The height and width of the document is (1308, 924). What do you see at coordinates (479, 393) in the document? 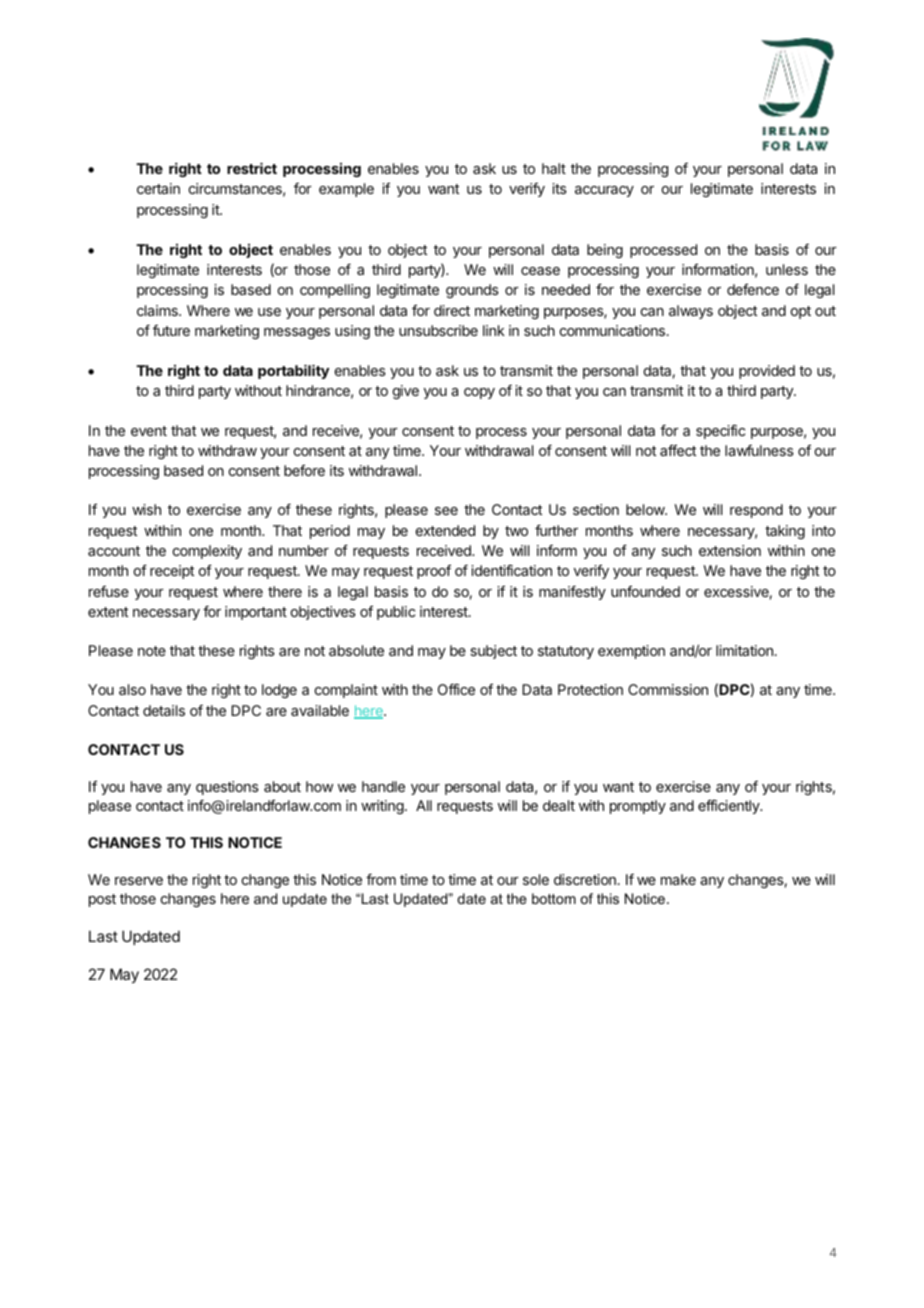
I see `copy` at bounding box center [479, 393].
